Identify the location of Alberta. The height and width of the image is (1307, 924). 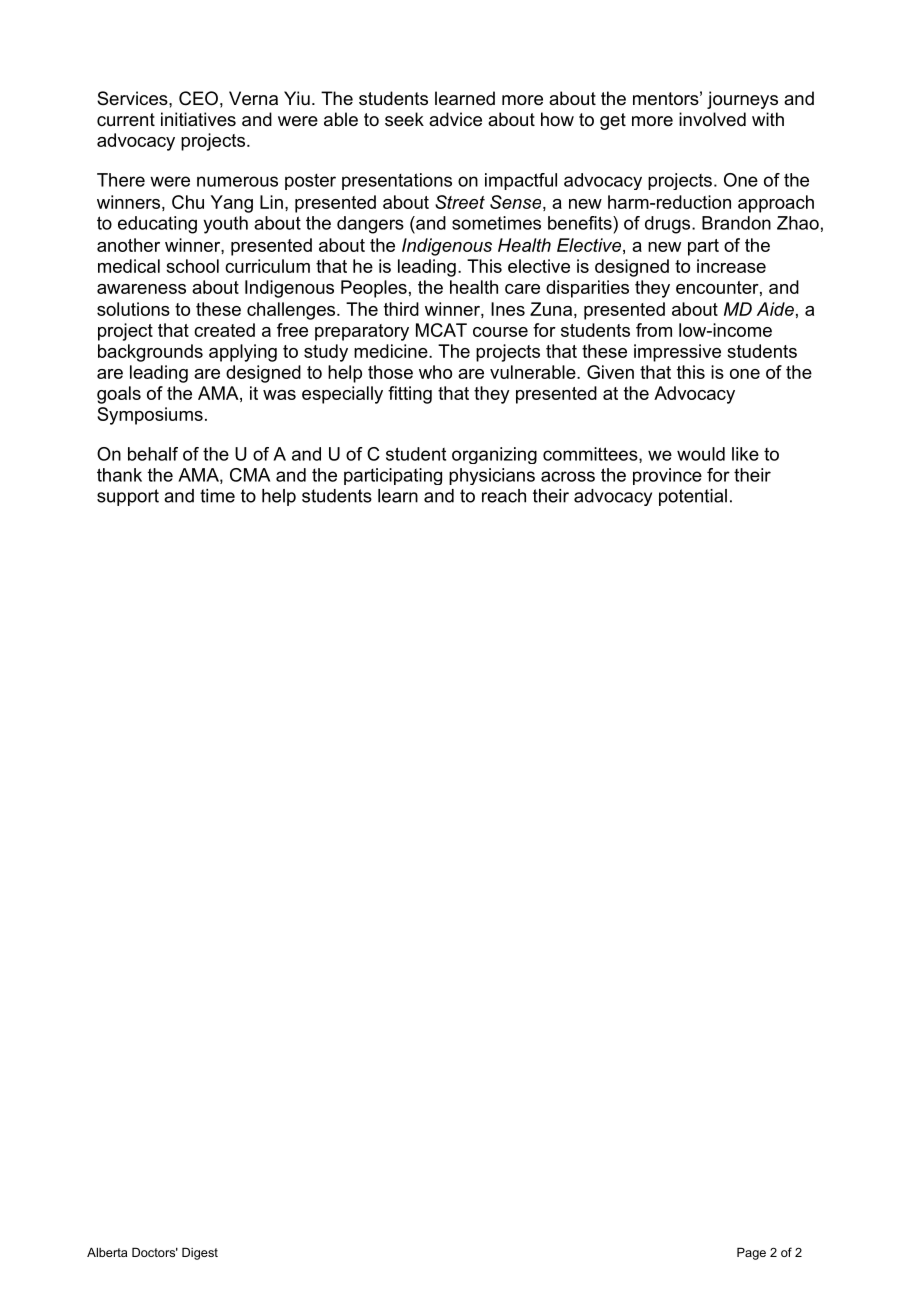
(107, 1252).
